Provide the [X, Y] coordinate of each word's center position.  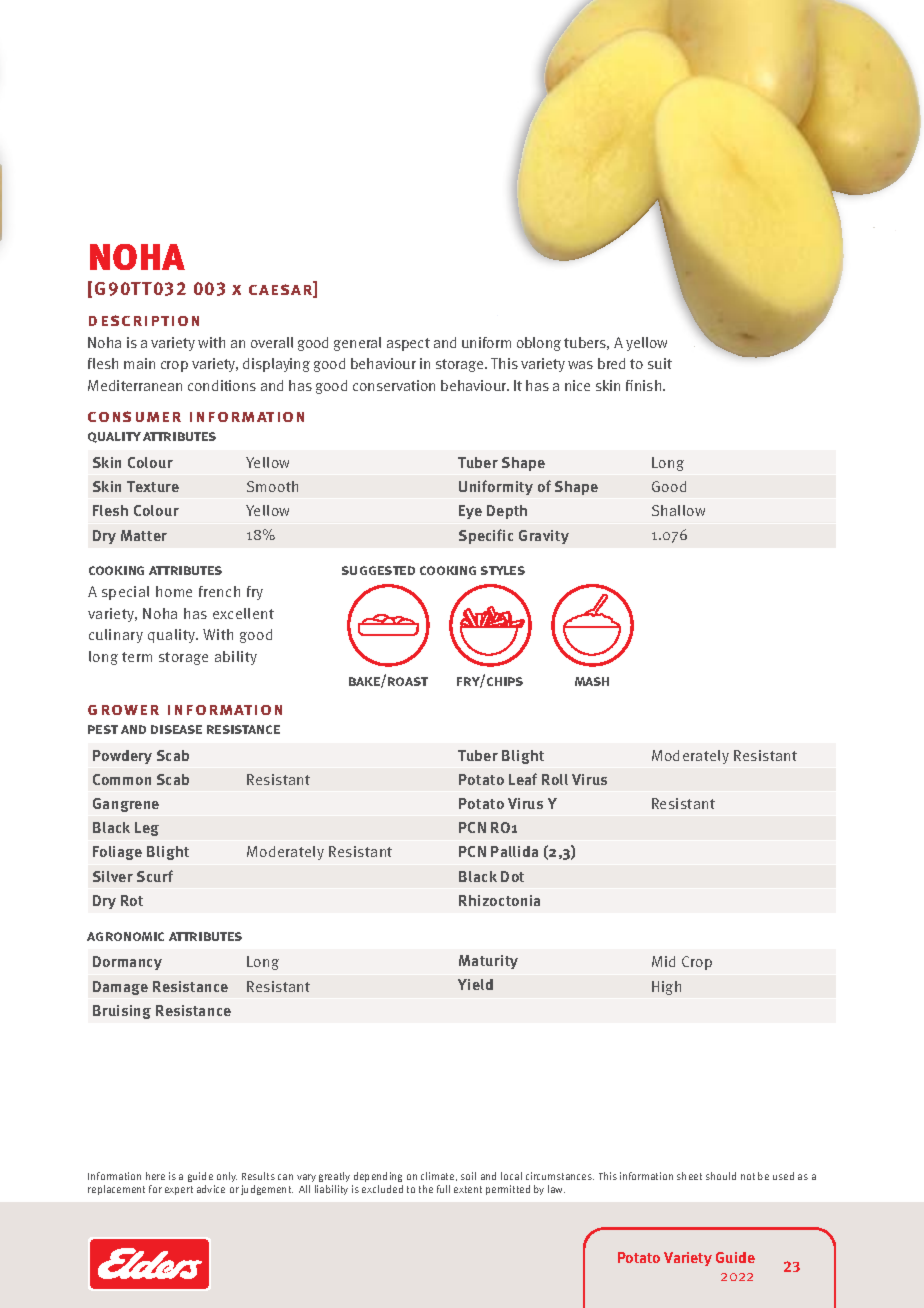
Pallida [514, 851]
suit [660, 363]
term [137, 657]
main [139, 363]
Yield [475, 984]
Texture [153, 486]
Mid [663, 961]
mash [592, 681]
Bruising [122, 1012]
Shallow [678, 510]
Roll [555, 779]
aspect [408, 344]
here [155, 1176]
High [666, 988]
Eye [470, 512]
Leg [147, 829]
